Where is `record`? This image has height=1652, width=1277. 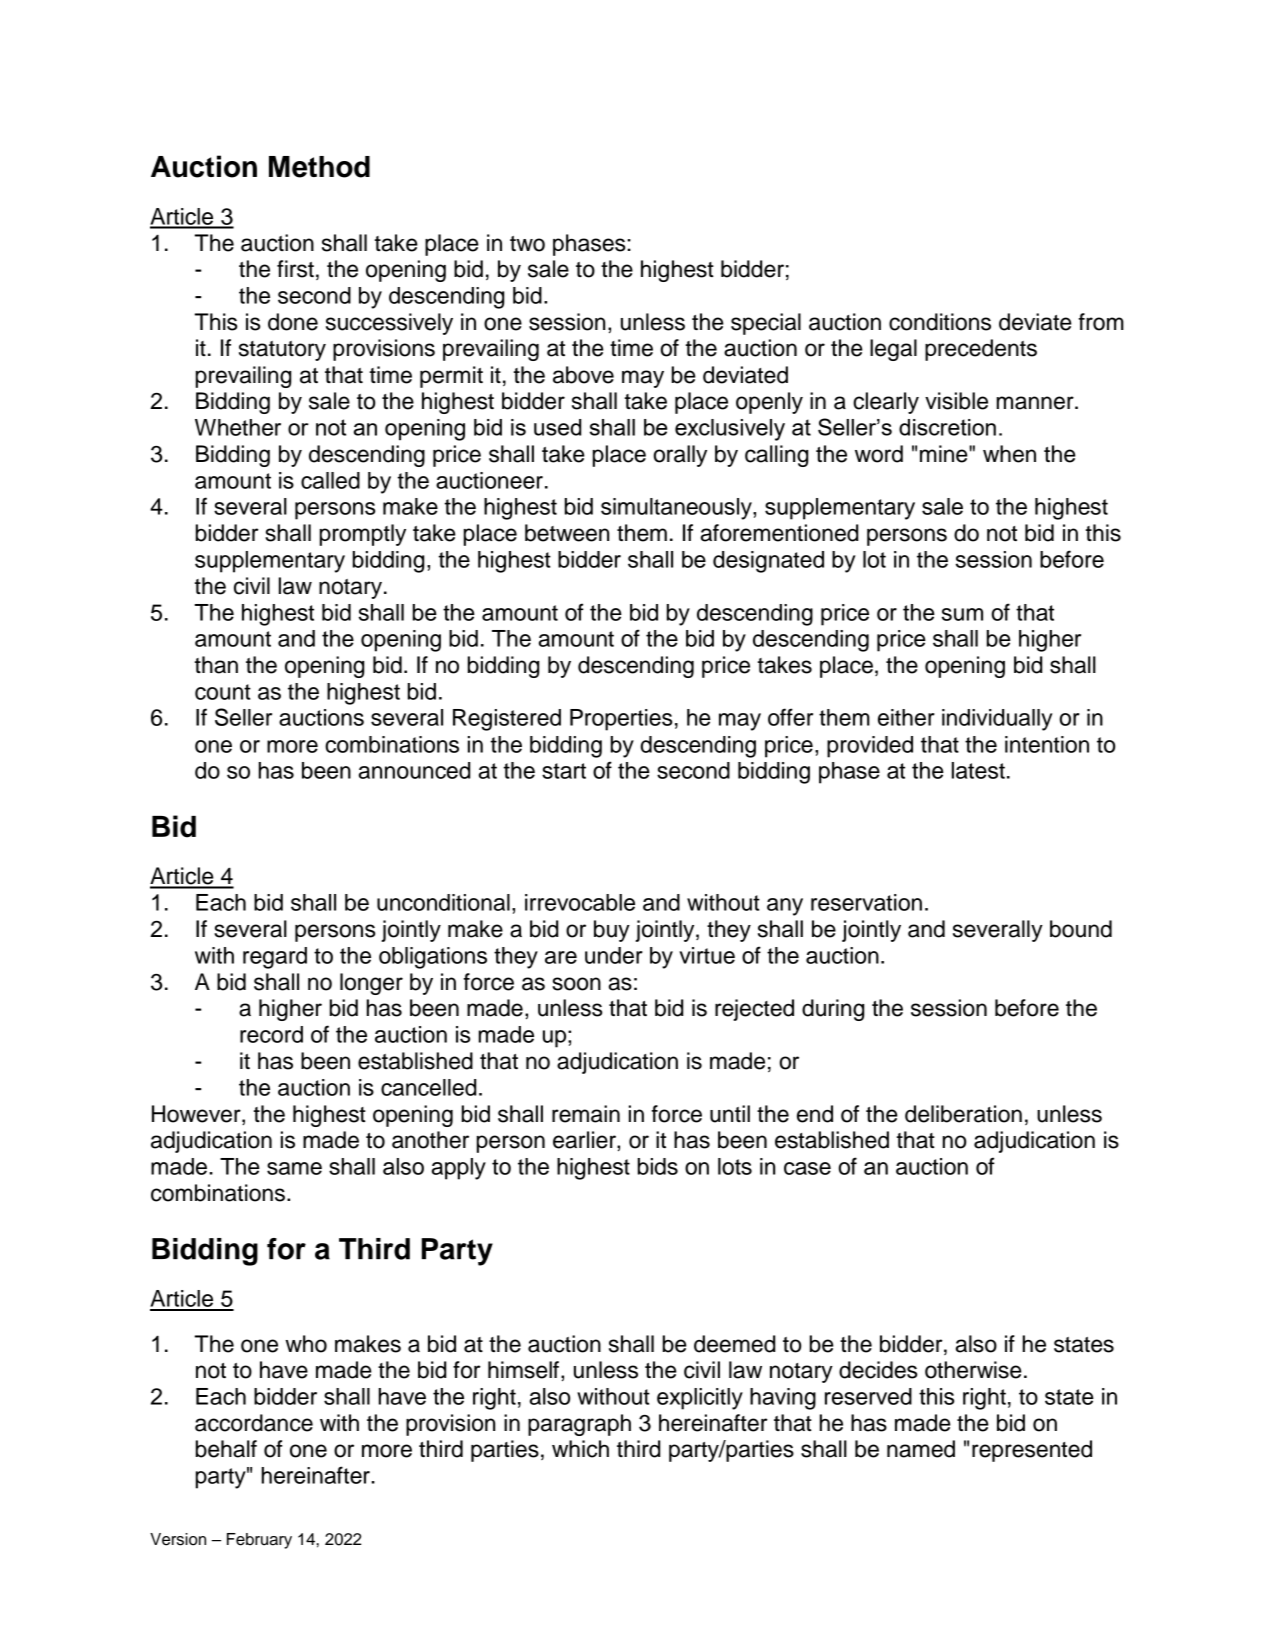 record is located at coordinates (271, 1034).
